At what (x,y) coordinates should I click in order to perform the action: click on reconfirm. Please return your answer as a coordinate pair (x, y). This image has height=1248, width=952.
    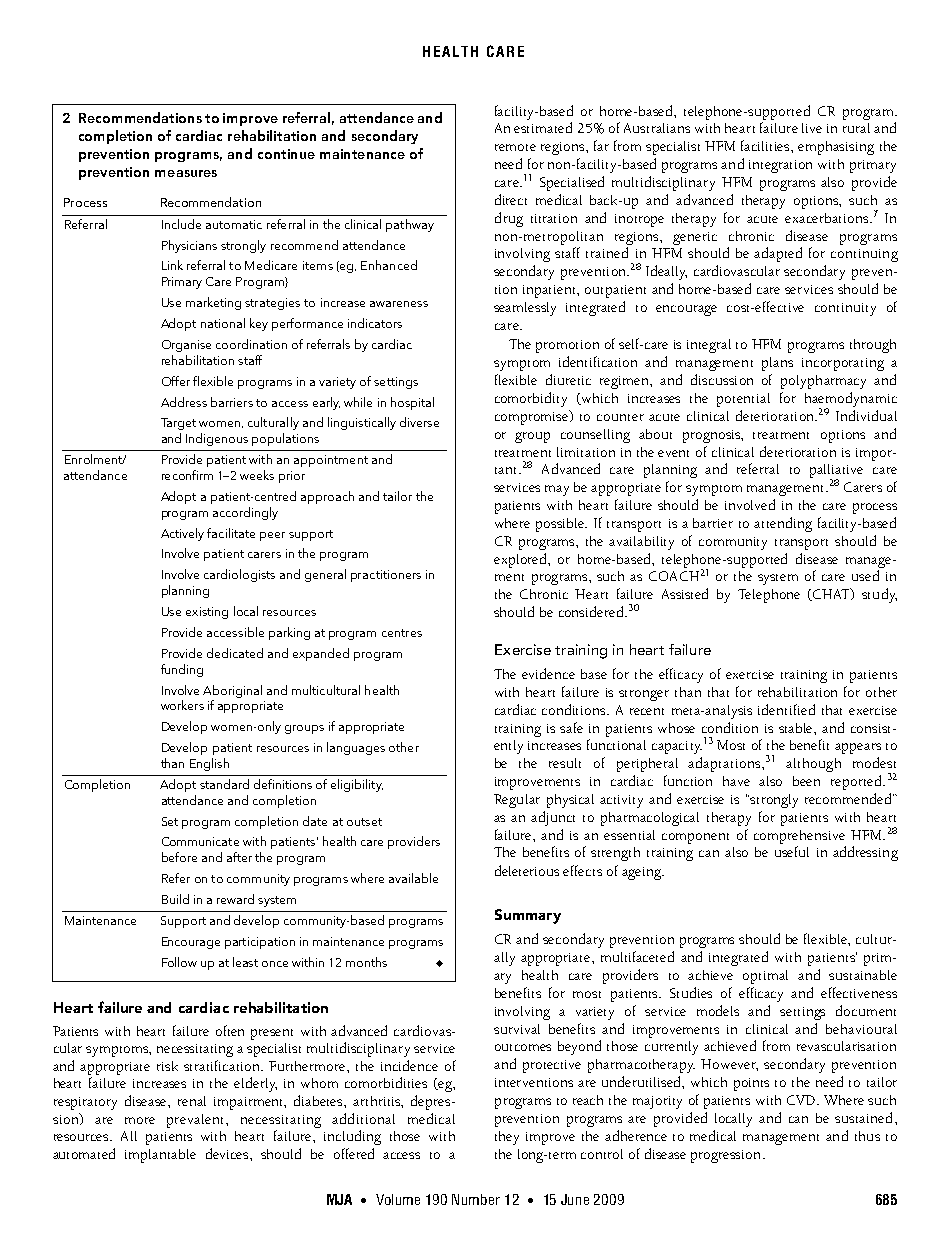
    Looking at the image, I should click on (187, 475).
